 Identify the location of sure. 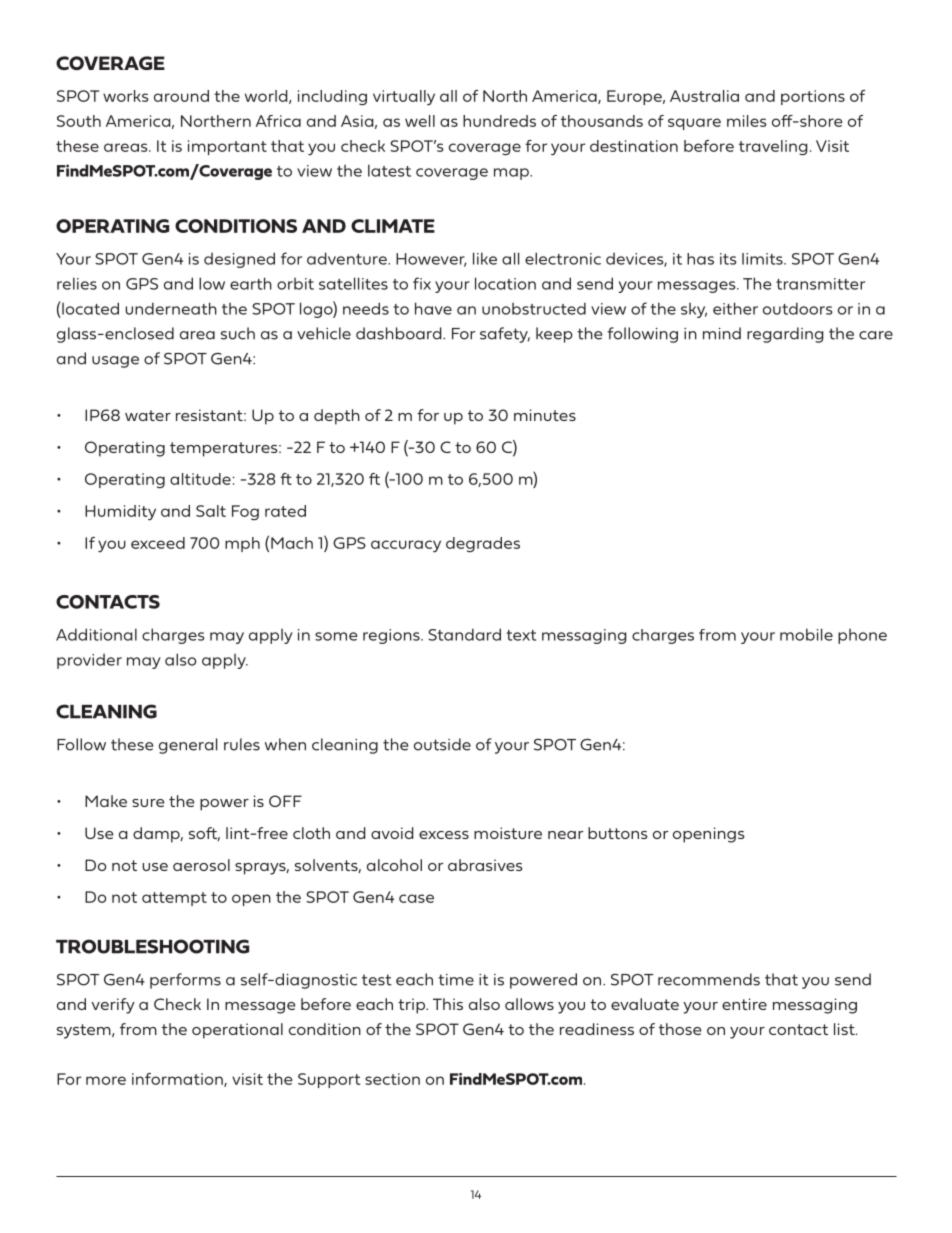
(148, 803).
